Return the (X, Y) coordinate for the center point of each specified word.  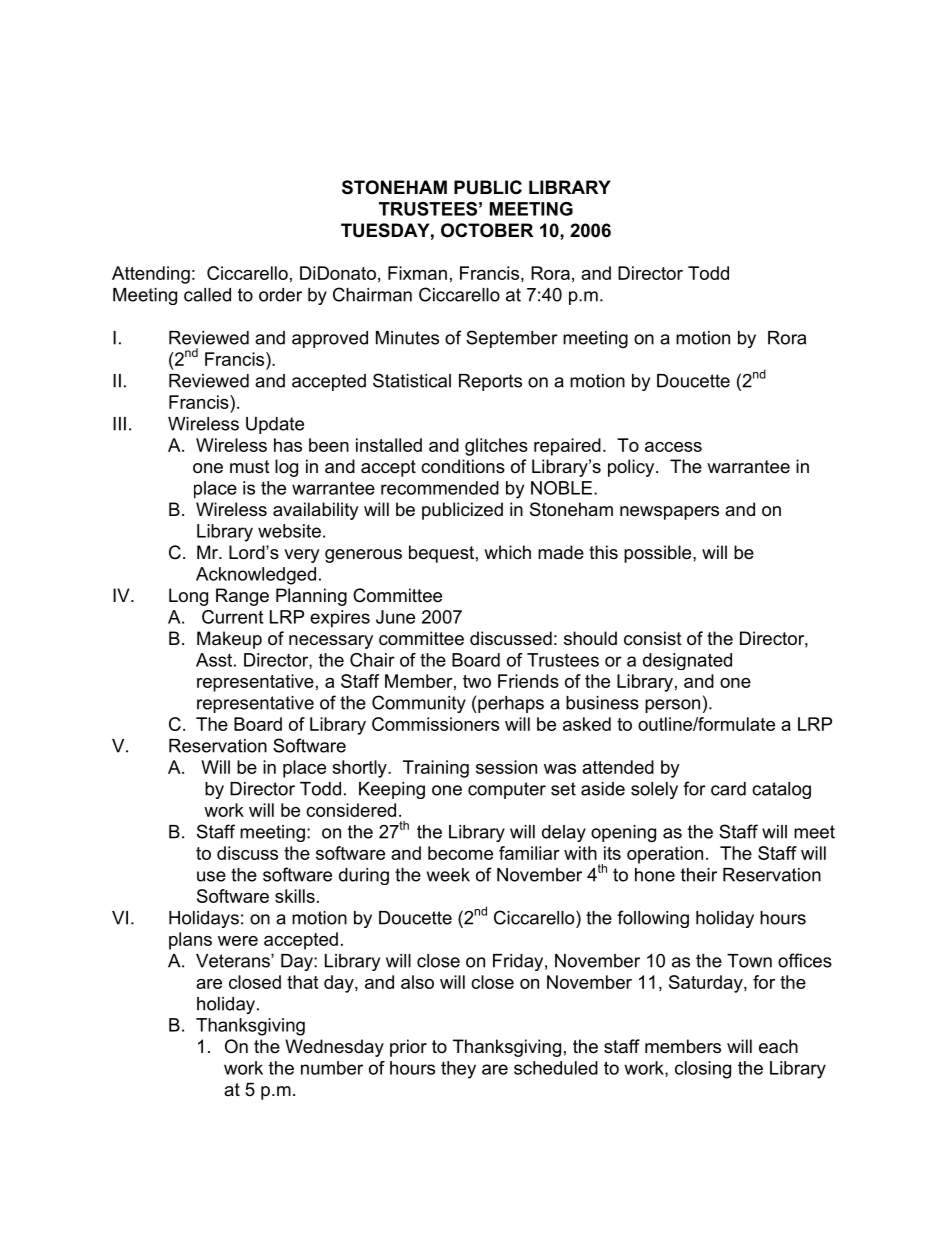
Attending (151, 275)
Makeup (229, 640)
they (458, 1070)
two (477, 681)
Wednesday (334, 1048)
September (512, 339)
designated (687, 661)
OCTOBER (487, 230)
